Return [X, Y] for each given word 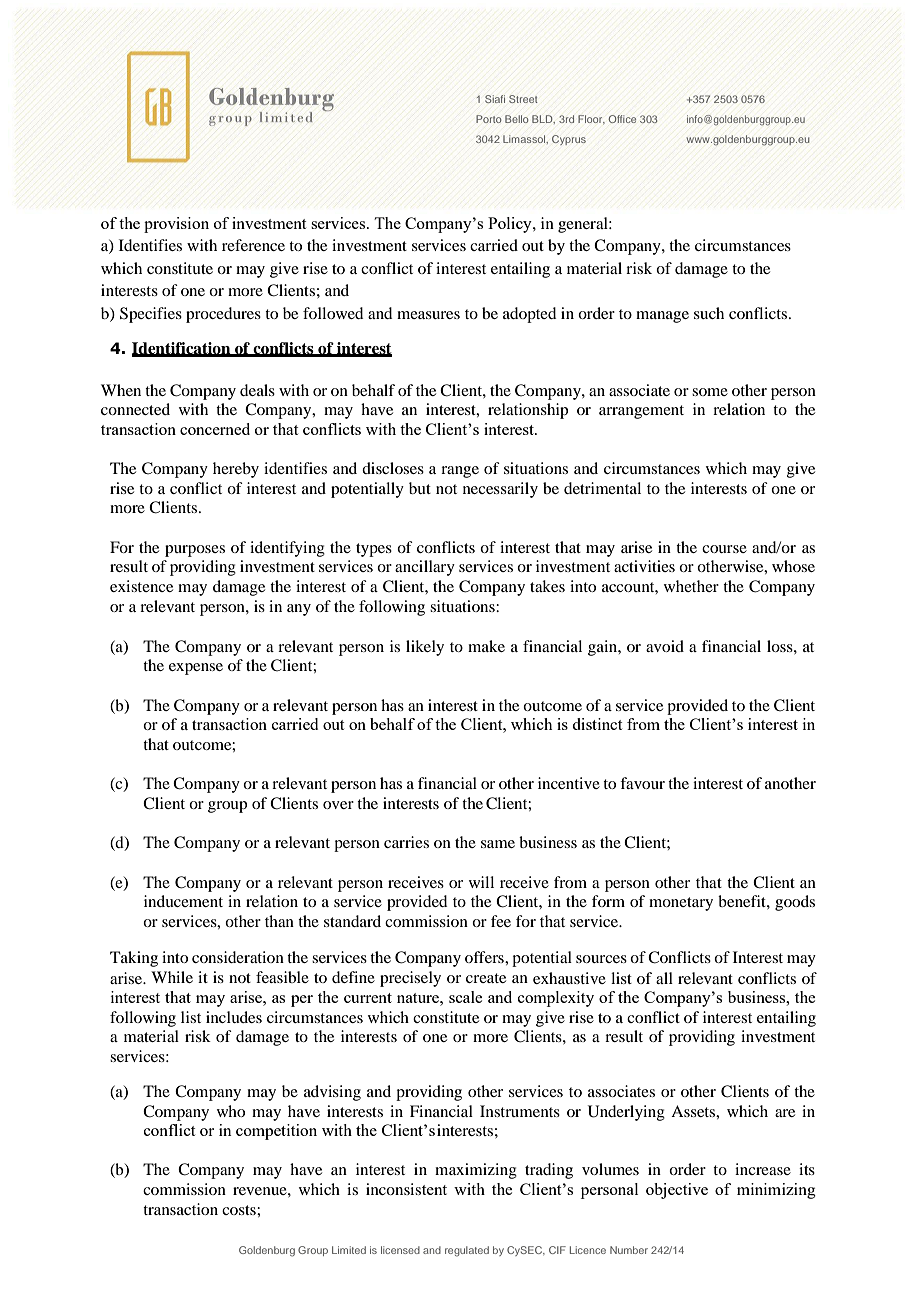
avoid [665, 646]
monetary [681, 904]
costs [240, 1210]
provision [176, 225]
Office [622, 119]
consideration [238, 957]
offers [485, 957]
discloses [393, 468]
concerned [215, 429]
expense [196, 669]
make [486, 646]
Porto [488, 119]
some [710, 392]
